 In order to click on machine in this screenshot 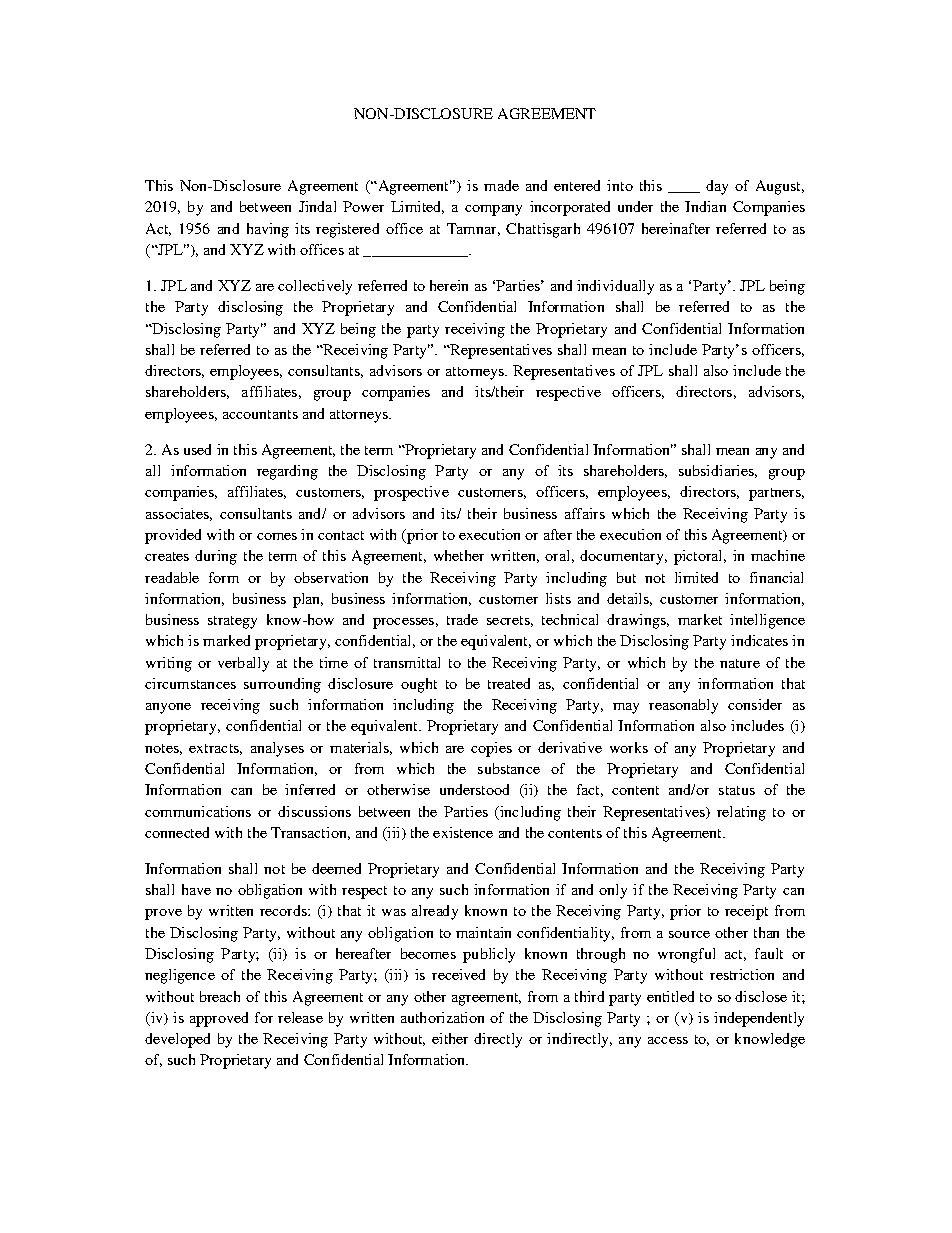, I will do `click(778, 555)`.
